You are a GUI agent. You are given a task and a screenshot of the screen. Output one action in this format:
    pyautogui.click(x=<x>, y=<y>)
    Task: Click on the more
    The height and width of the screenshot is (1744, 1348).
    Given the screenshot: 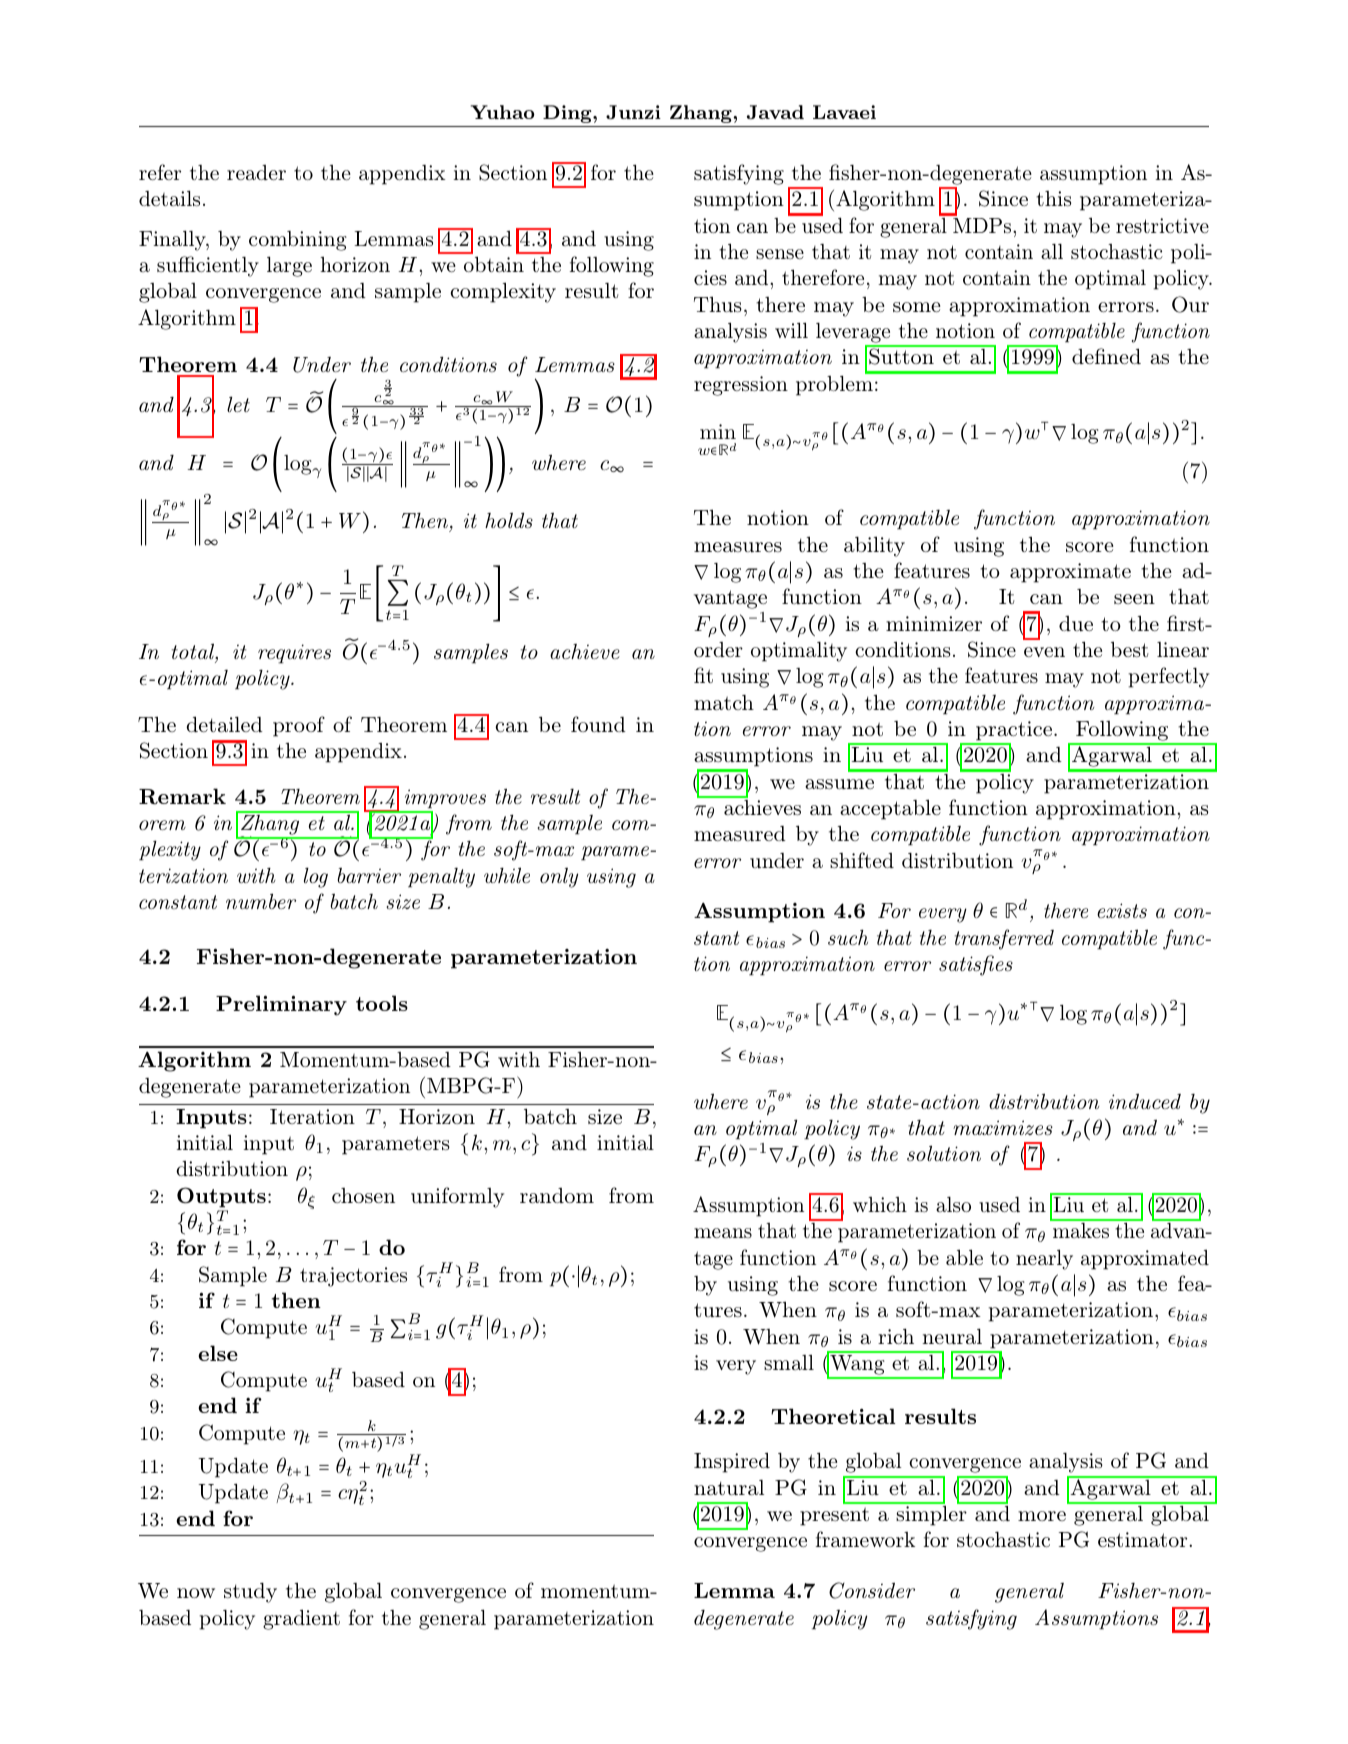 What is the action you would take?
    pyautogui.click(x=1042, y=1516)
